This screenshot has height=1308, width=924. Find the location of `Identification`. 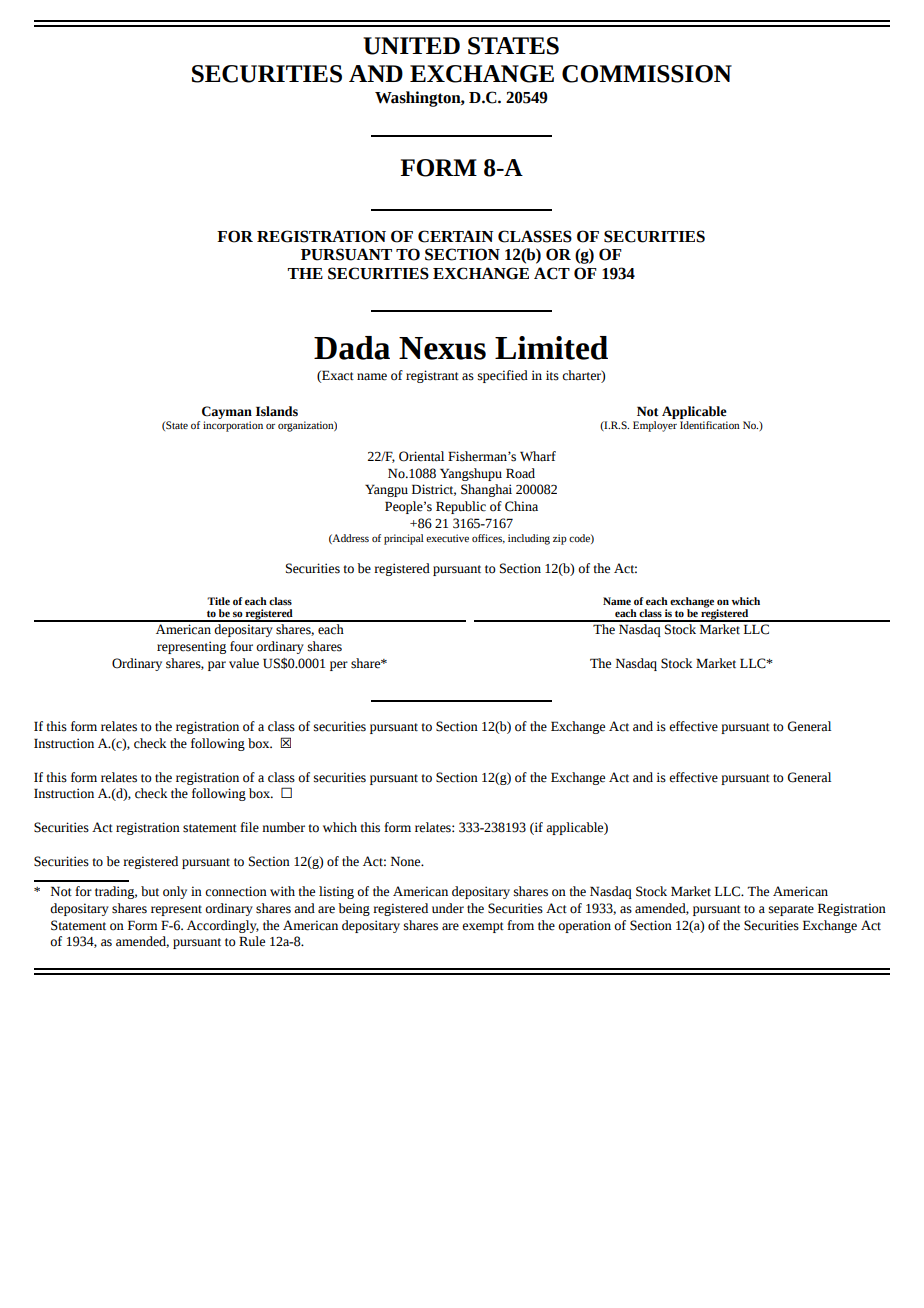

Identification is located at coordinates (710, 425).
